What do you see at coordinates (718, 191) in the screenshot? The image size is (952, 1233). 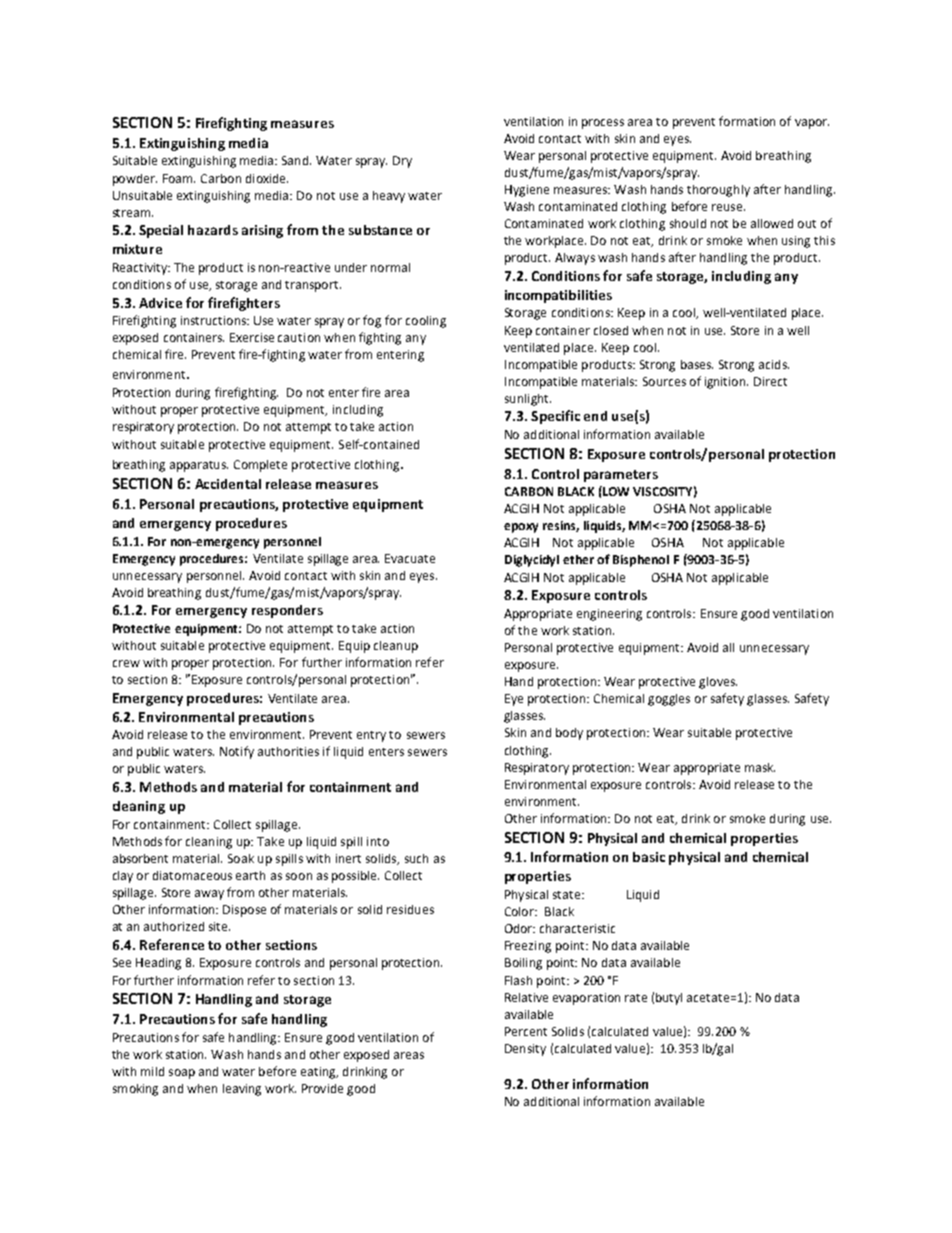 I see `thoroughly` at bounding box center [718, 191].
